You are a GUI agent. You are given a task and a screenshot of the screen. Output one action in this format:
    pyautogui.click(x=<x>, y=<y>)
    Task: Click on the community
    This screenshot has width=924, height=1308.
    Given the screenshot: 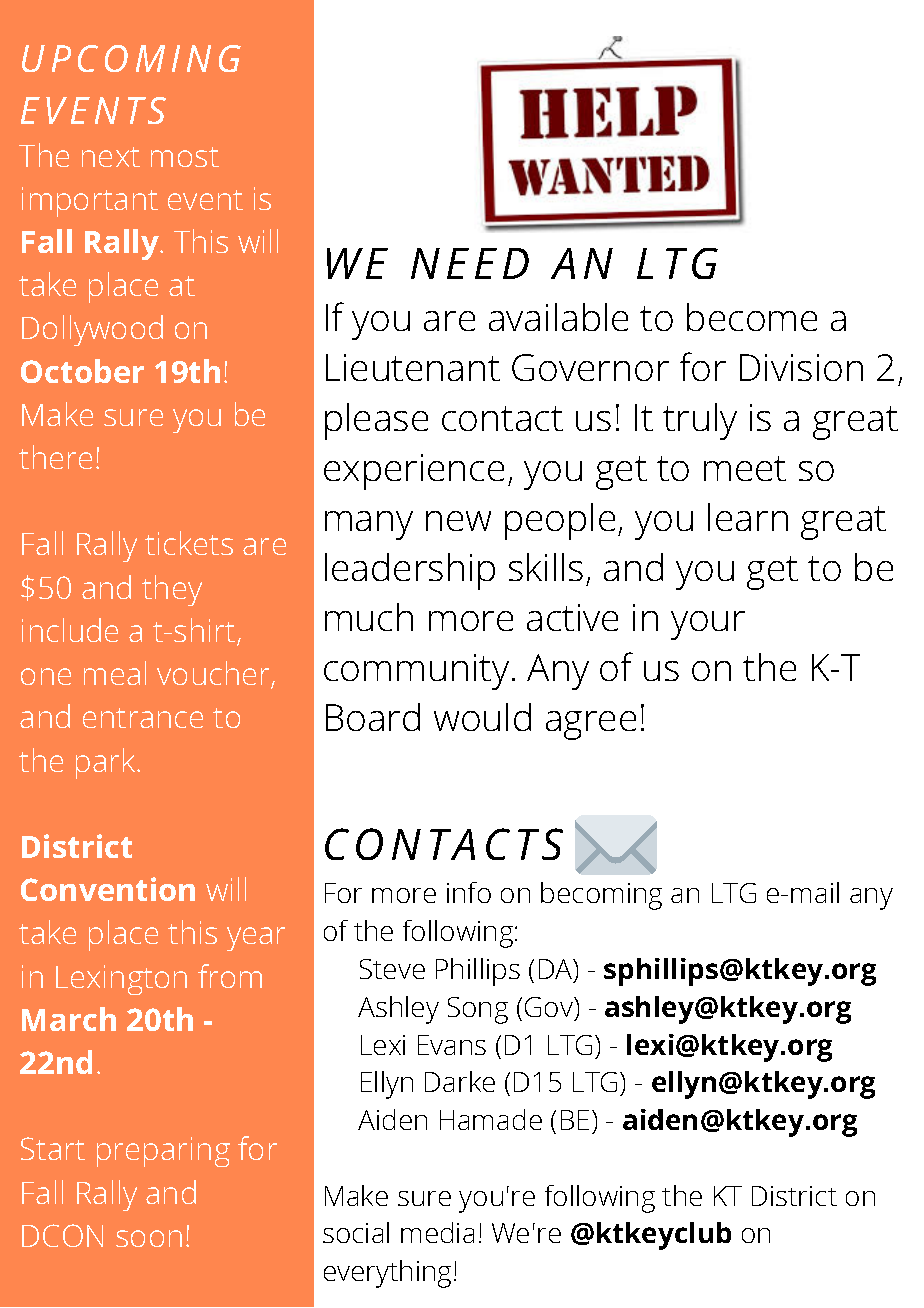 What is the action you would take?
    pyautogui.click(x=416, y=672)
